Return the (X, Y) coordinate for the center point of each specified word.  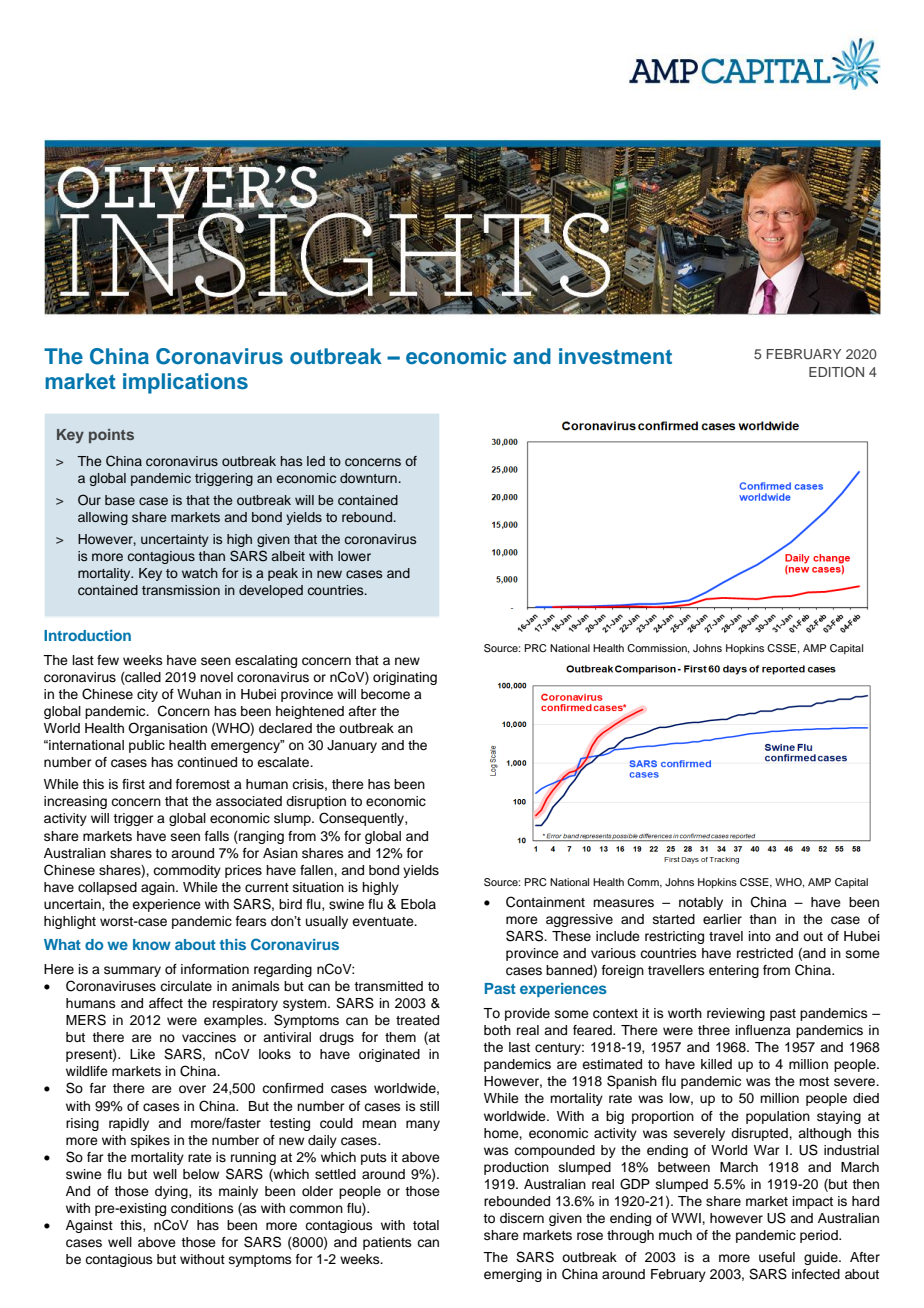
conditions (202, 1208)
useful (777, 1257)
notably (701, 903)
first (133, 784)
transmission (181, 590)
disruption (316, 802)
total (426, 1225)
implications (185, 383)
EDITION (836, 371)
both (497, 1030)
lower (354, 556)
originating (405, 678)
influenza (763, 1030)
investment (615, 356)
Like (142, 1054)
